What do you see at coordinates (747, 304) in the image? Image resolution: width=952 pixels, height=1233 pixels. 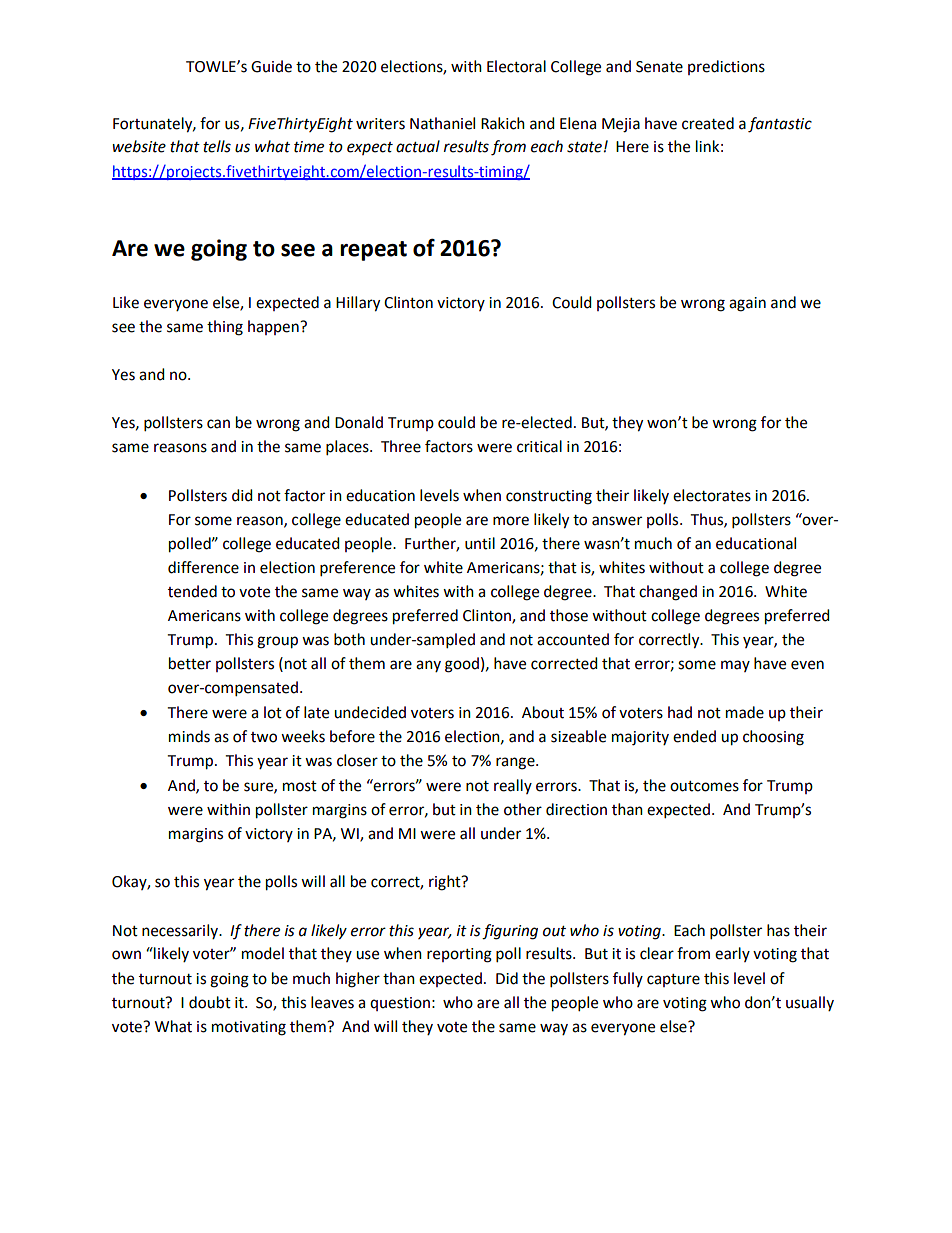 I see `again` at bounding box center [747, 304].
